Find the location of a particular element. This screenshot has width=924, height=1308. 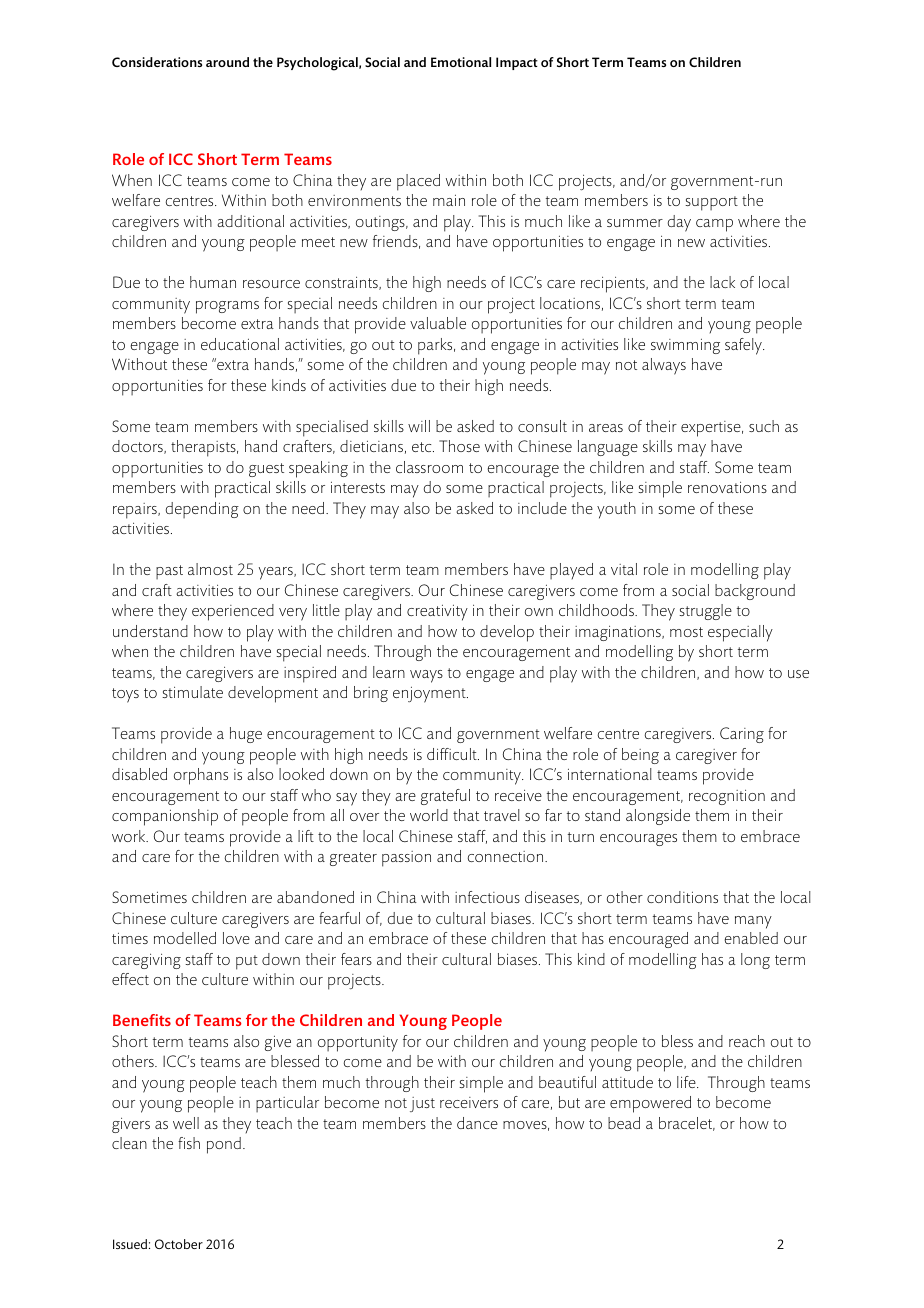

support is located at coordinates (711, 203).
